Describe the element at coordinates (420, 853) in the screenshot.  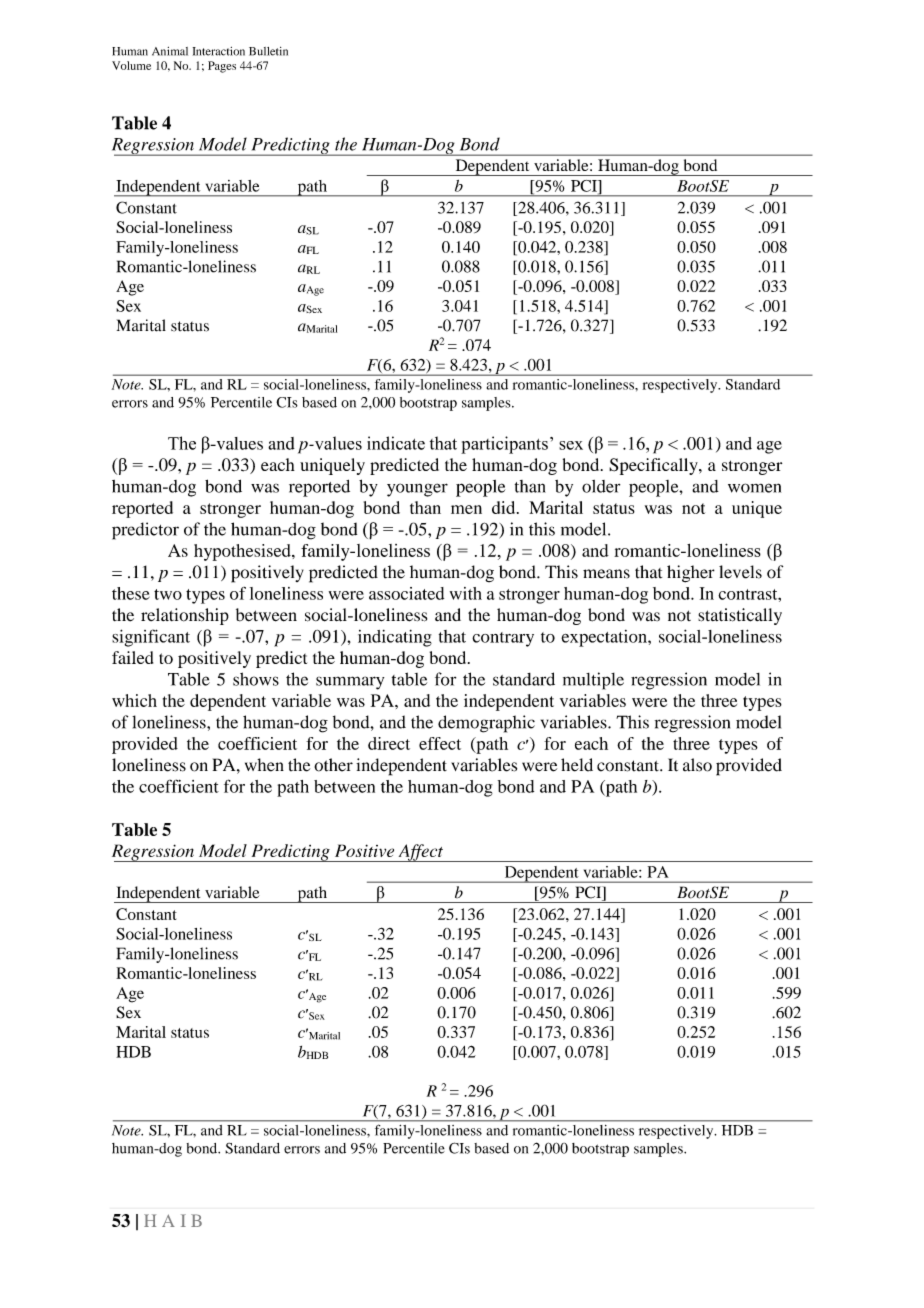
I see `Affect` at that location.
